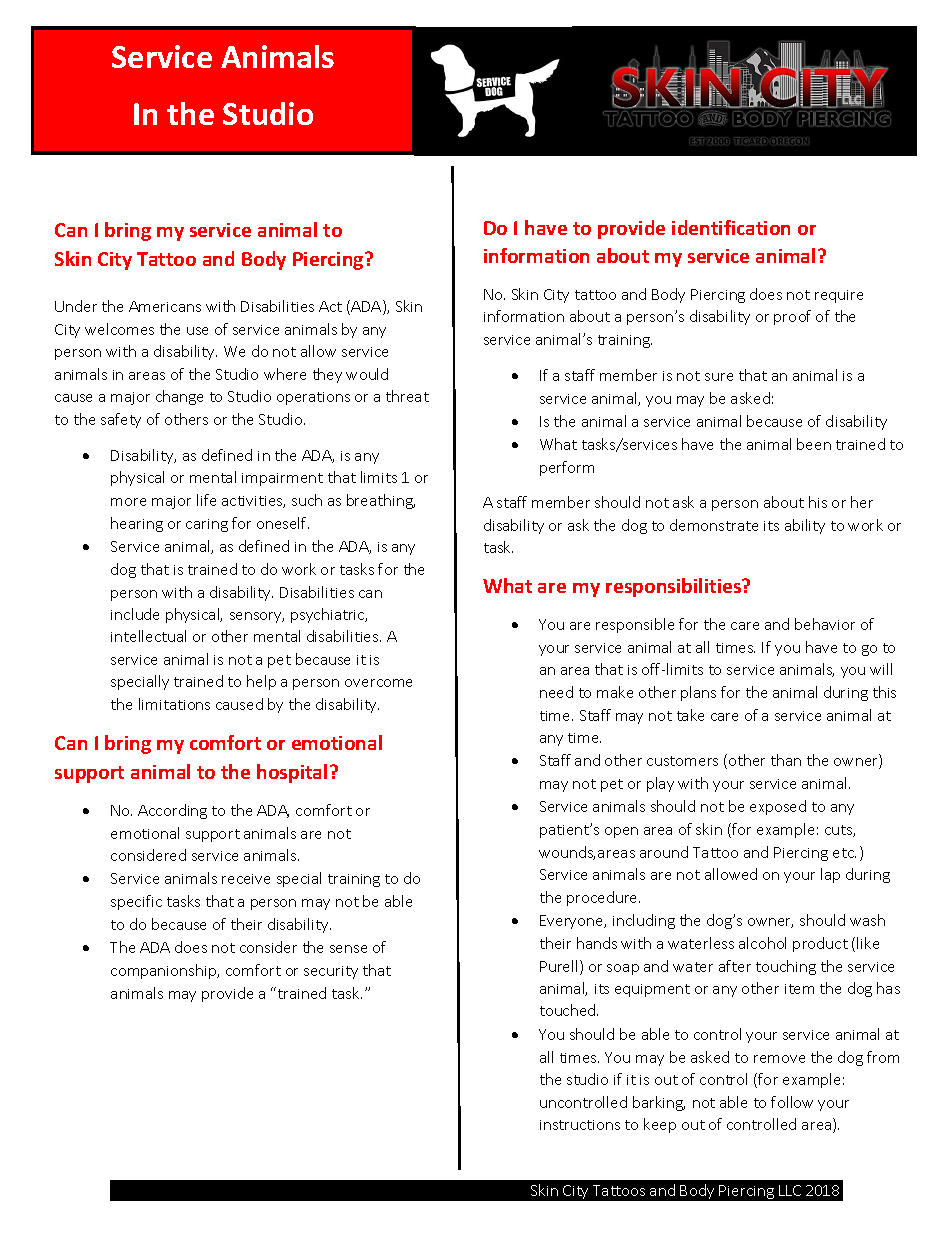 This screenshot has width=952, height=1233. I want to click on instructions, so click(580, 1125).
